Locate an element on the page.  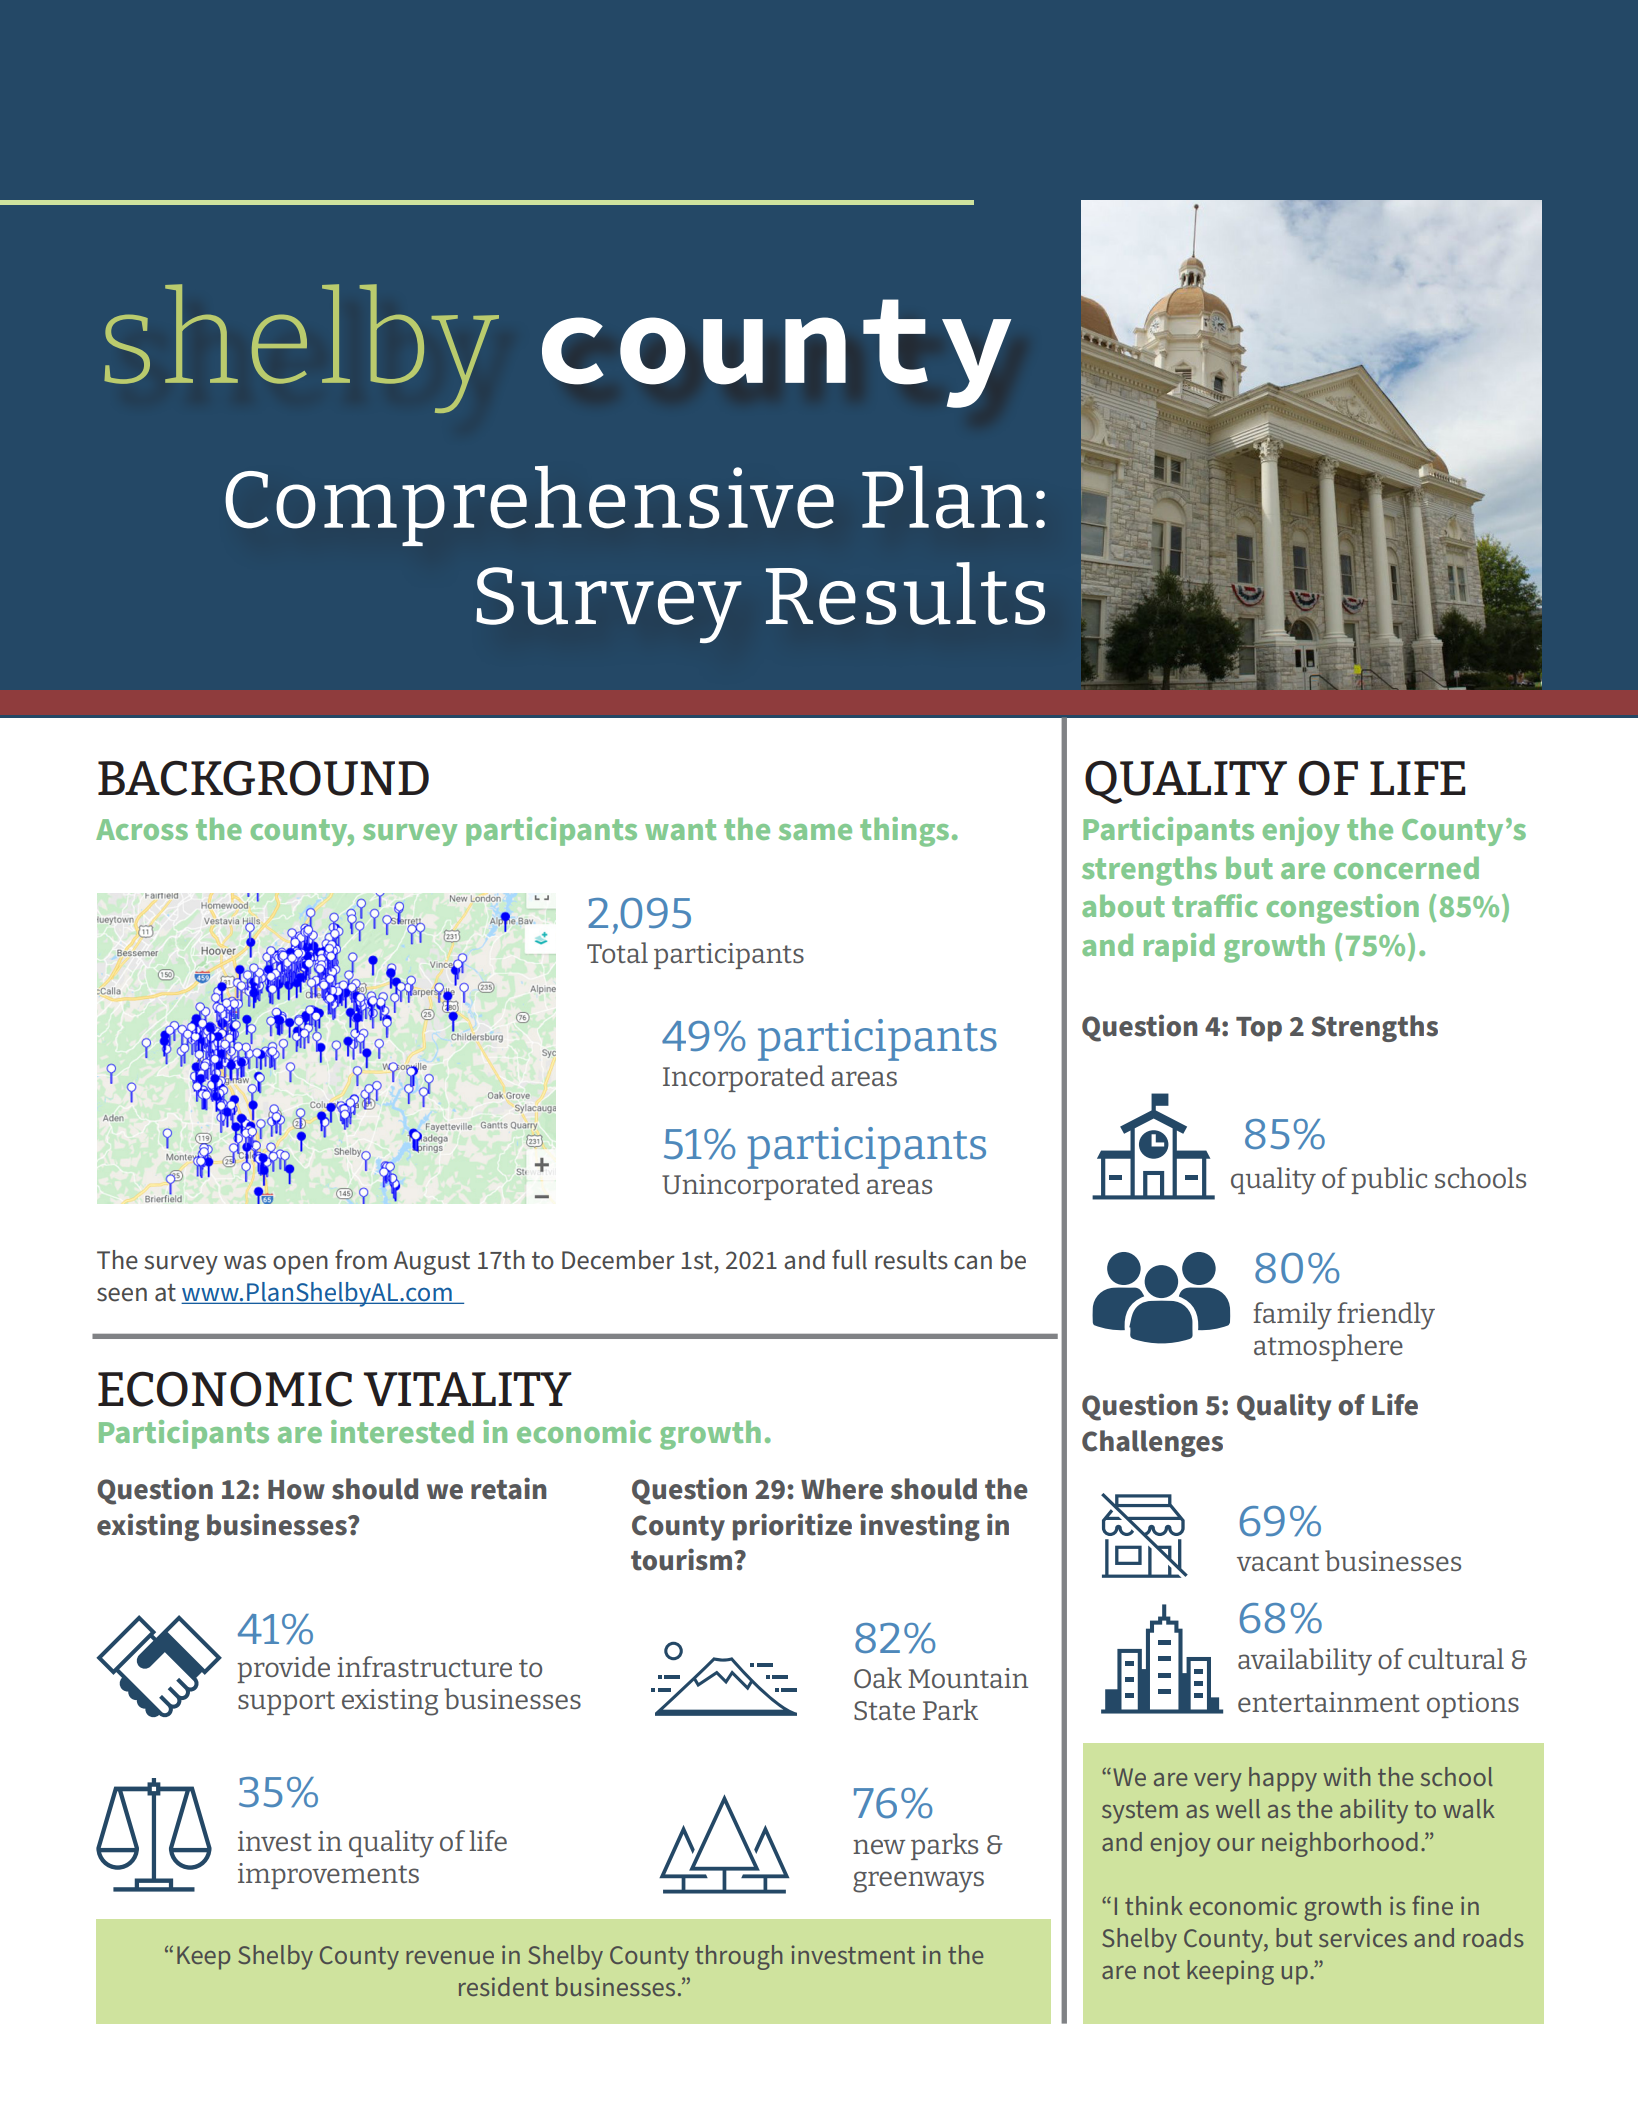
same is located at coordinates (815, 832).
